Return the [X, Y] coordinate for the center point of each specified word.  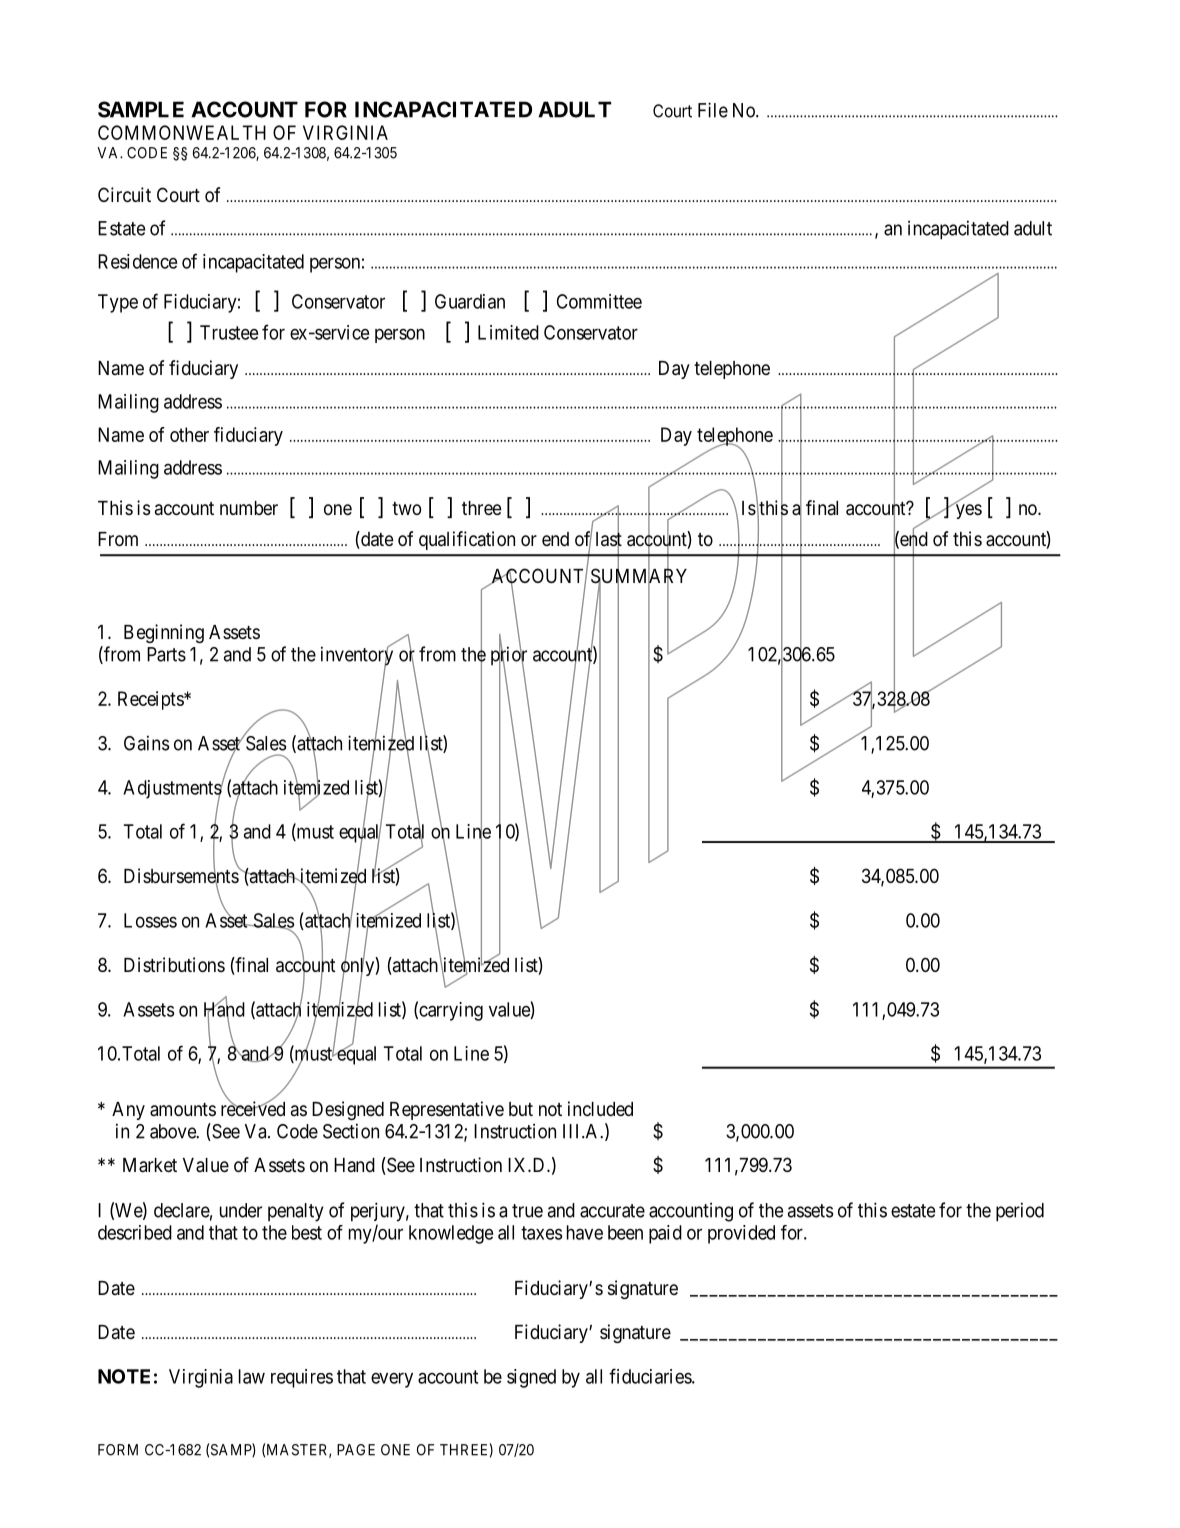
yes [967, 511]
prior [509, 656]
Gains [146, 743]
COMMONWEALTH [182, 132]
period [1020, 1212]
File [713, 110]
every [392, 1380]
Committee [599, 301]
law [252, 1376]
